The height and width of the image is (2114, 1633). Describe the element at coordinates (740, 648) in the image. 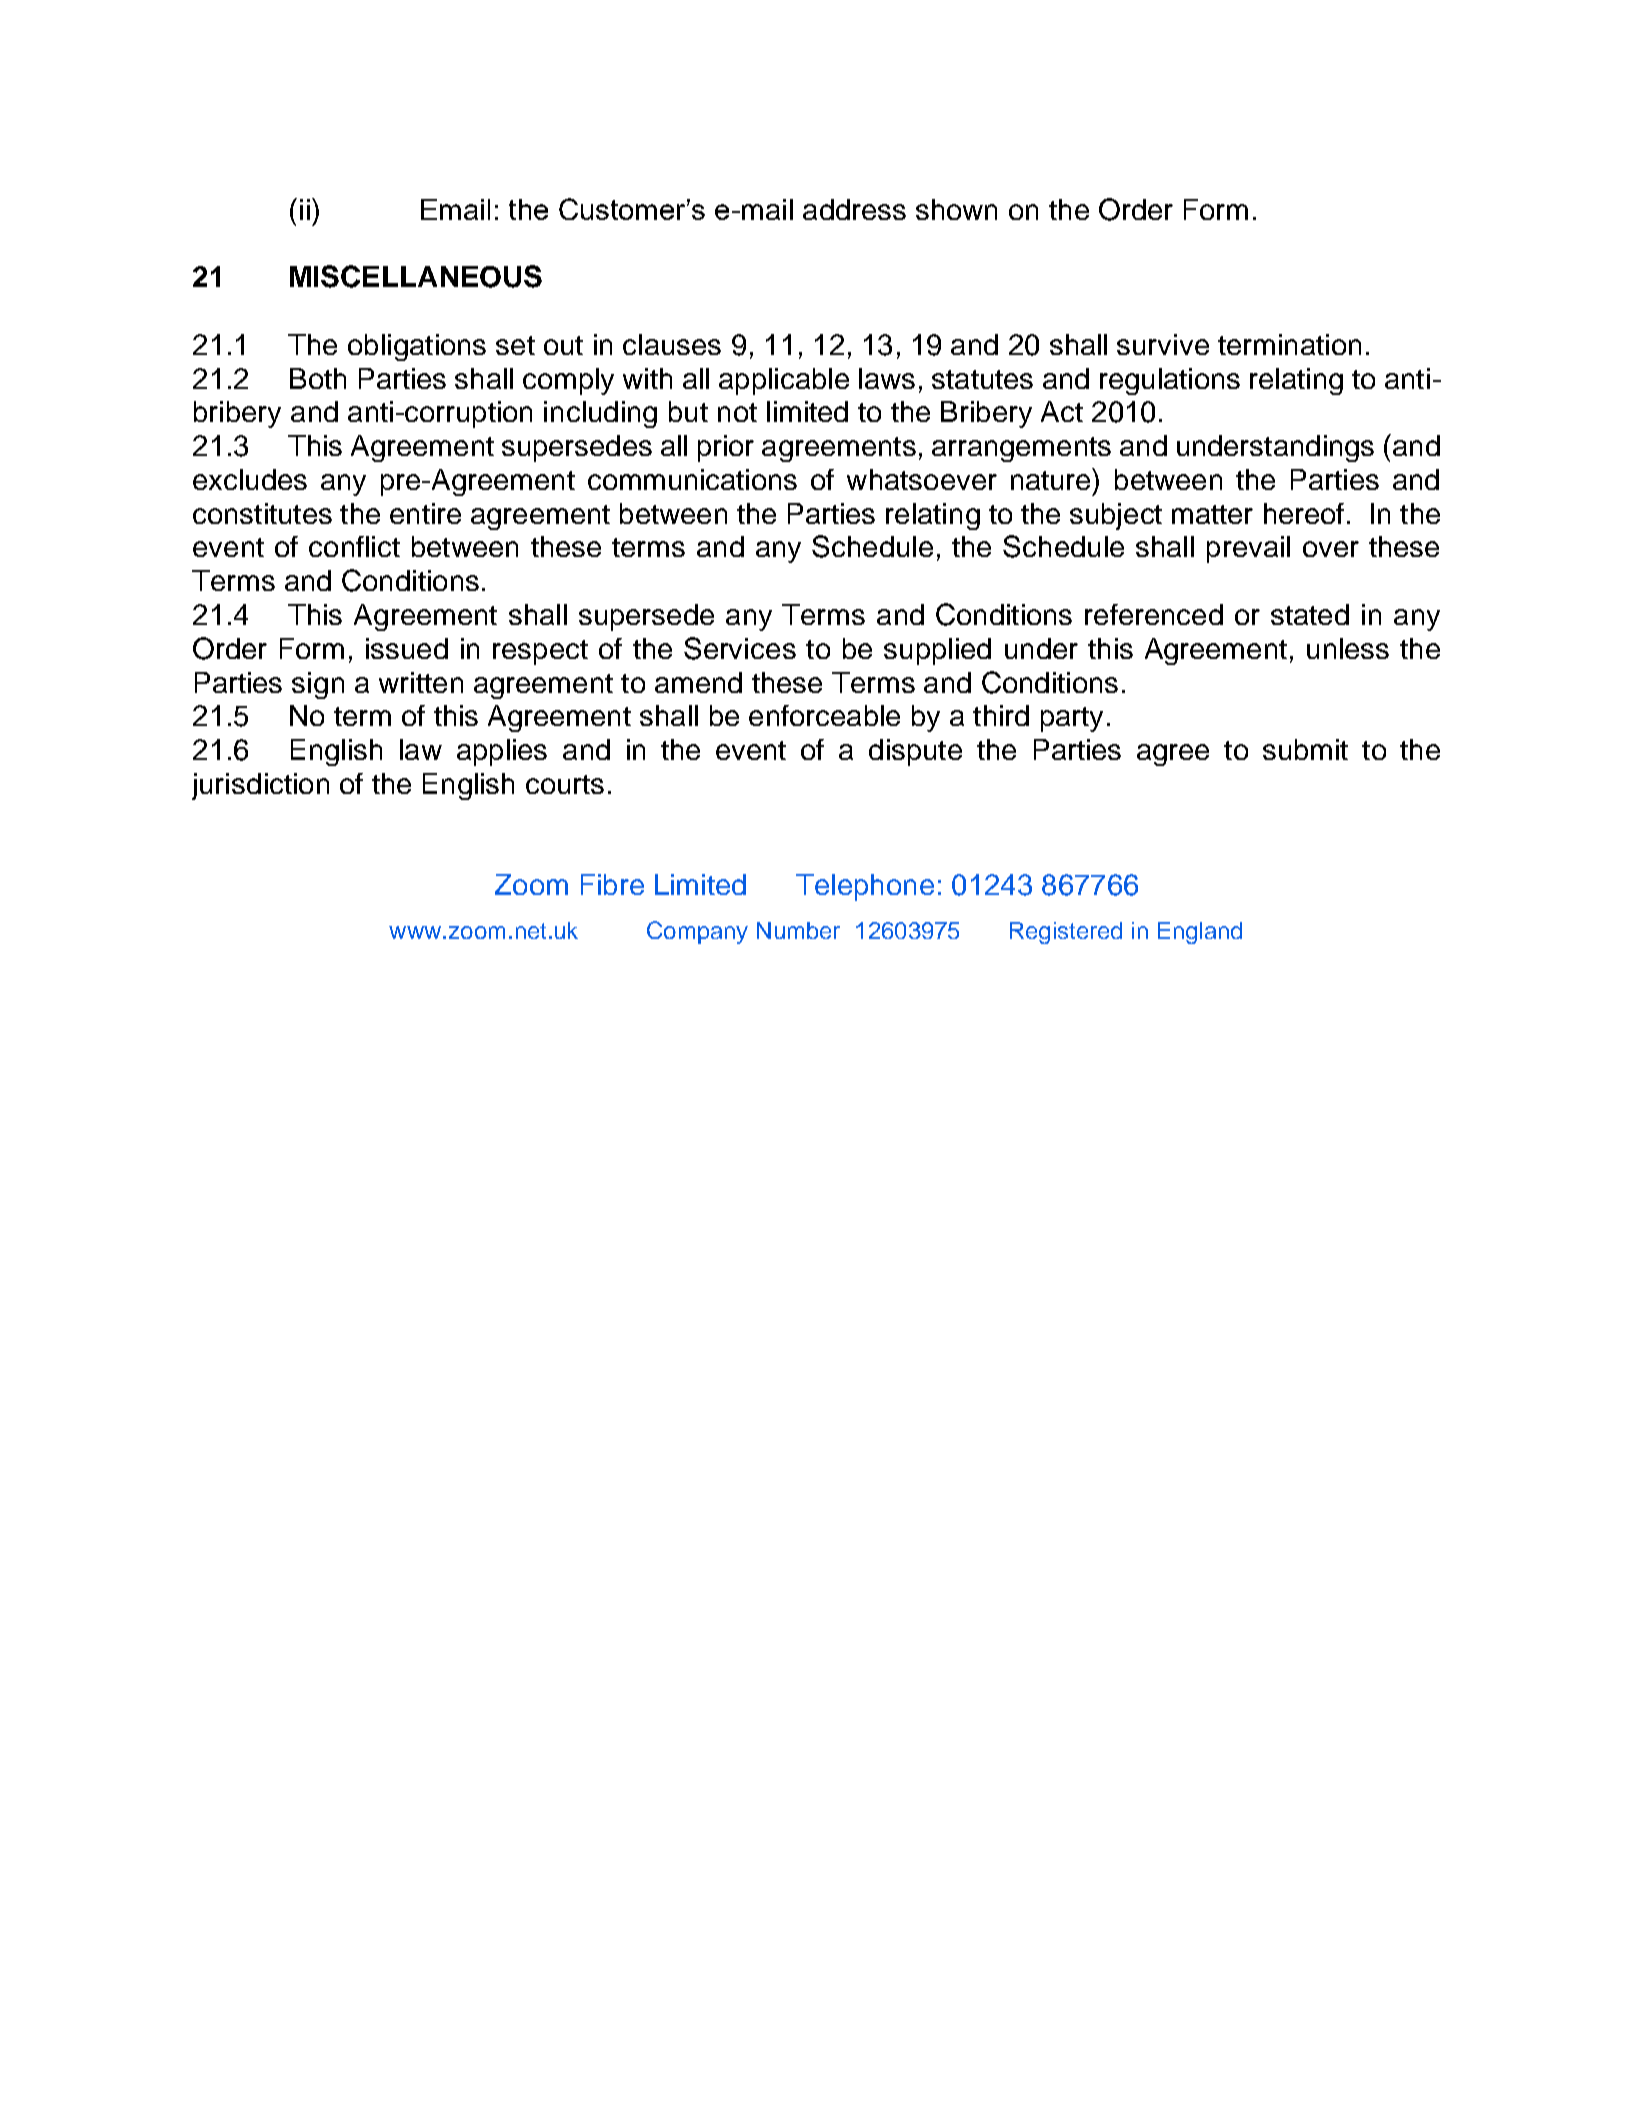

I see `Services` at that location.
